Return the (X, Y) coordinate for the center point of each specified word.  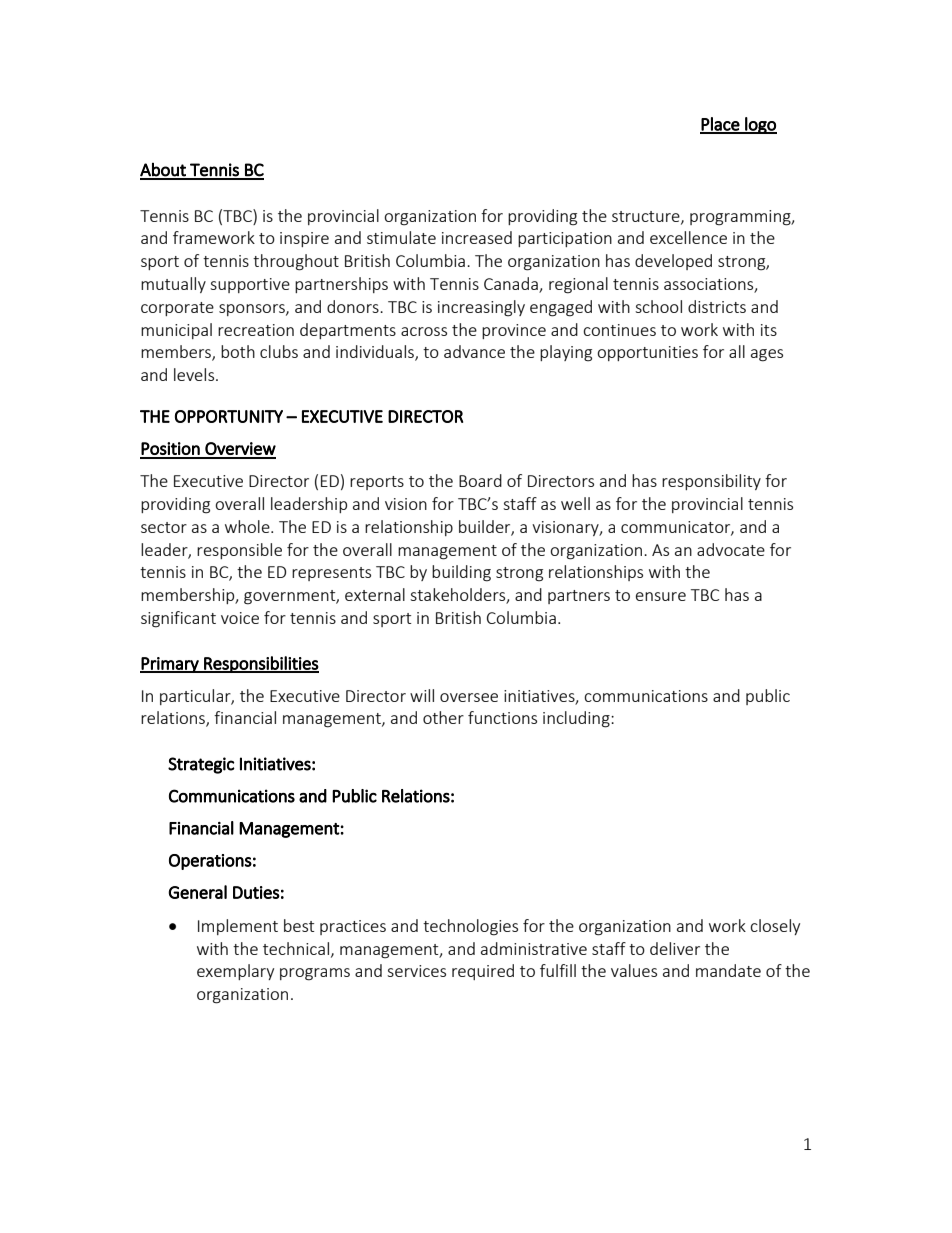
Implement (238, 927)
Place (720, 125)
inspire (304, 239)
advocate (731, 549)
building (461, 573)
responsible (239, 551)
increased (477, 237)
